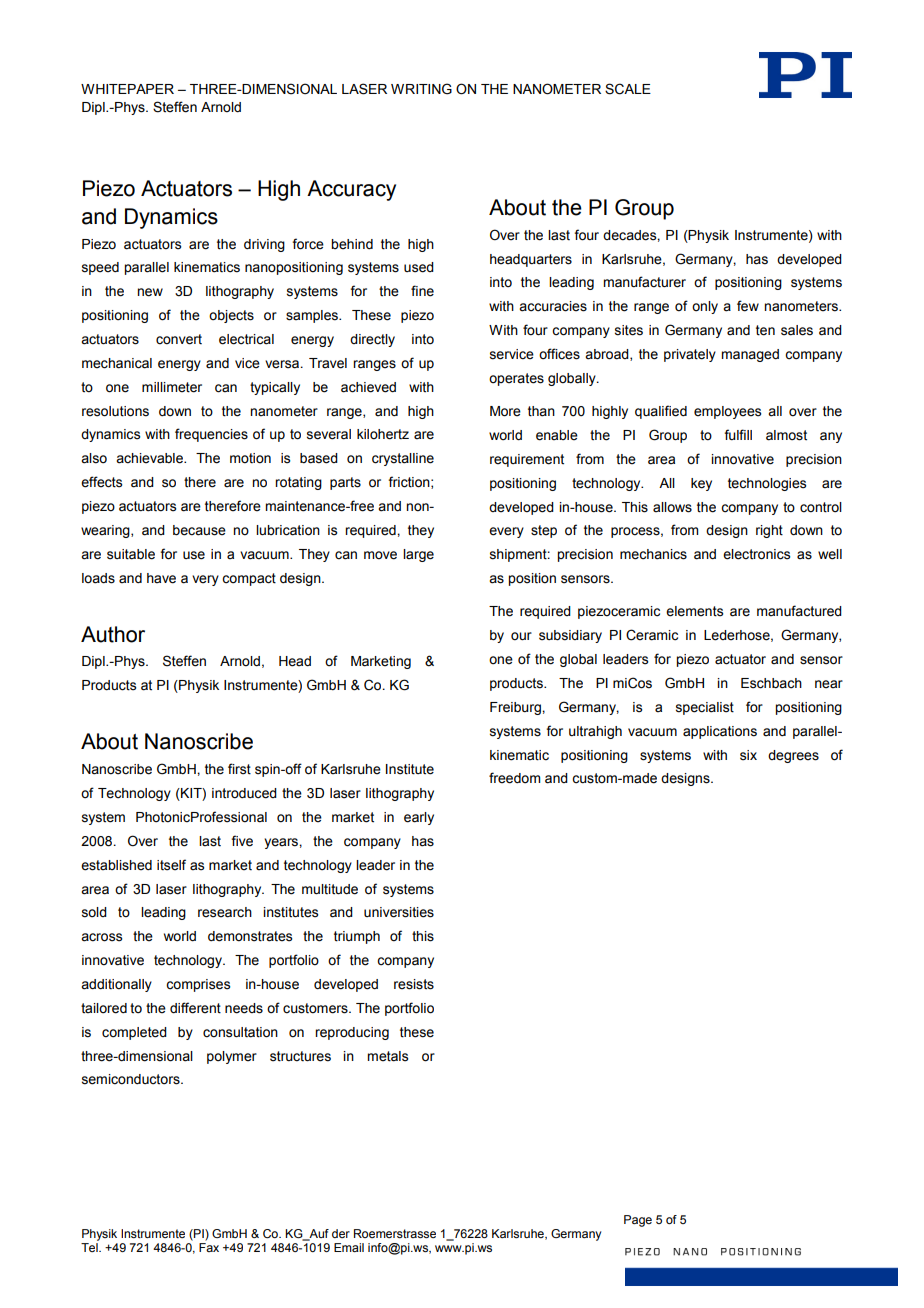 The width and height of the image is (924, 1308). I want to click on first, so click(239, 769).
